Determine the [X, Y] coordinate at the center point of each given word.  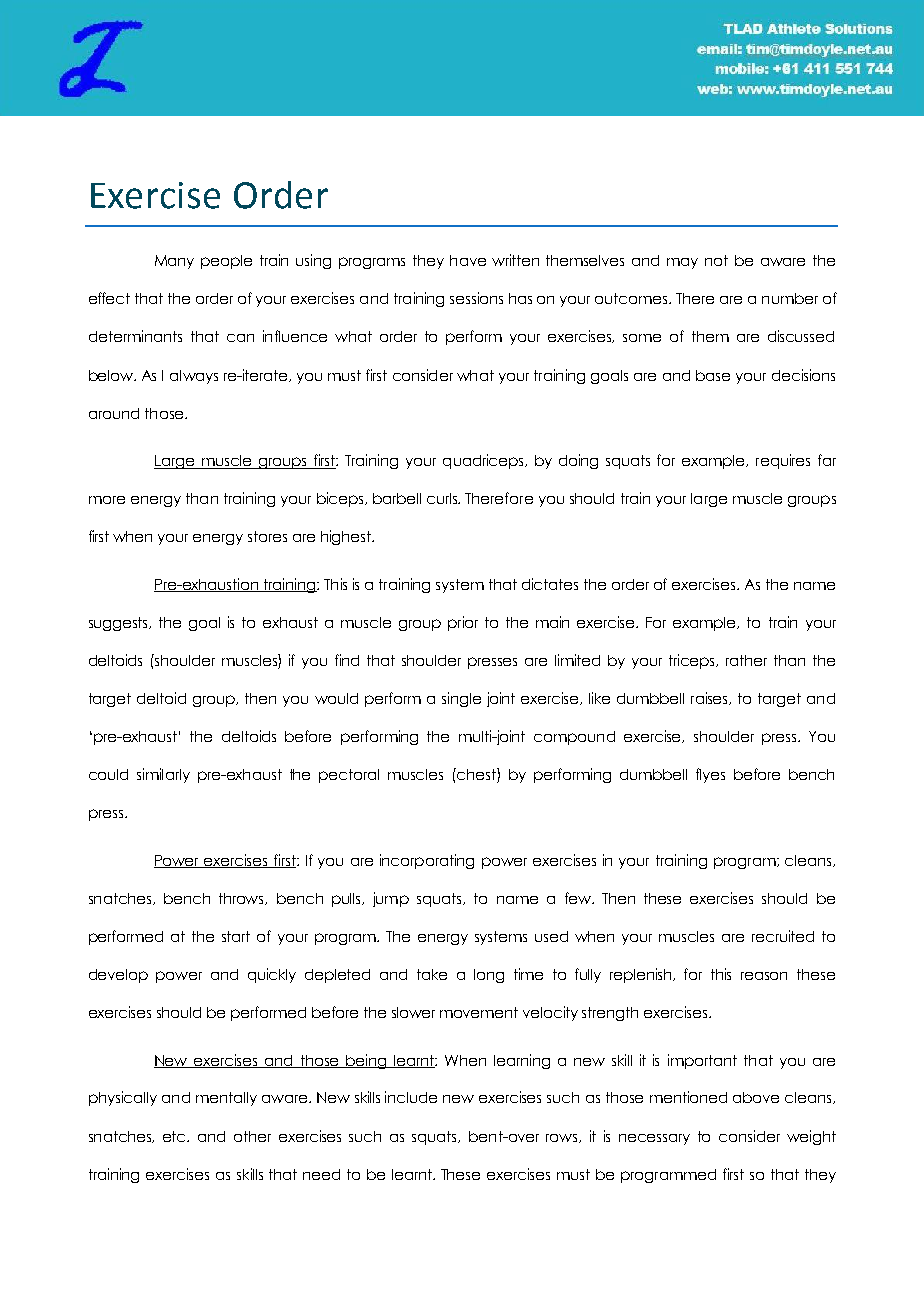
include [411, 1097]
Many [174, 262]
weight [811, 1137]
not [716, 260]
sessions [476, 298]
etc [176, 1136]
